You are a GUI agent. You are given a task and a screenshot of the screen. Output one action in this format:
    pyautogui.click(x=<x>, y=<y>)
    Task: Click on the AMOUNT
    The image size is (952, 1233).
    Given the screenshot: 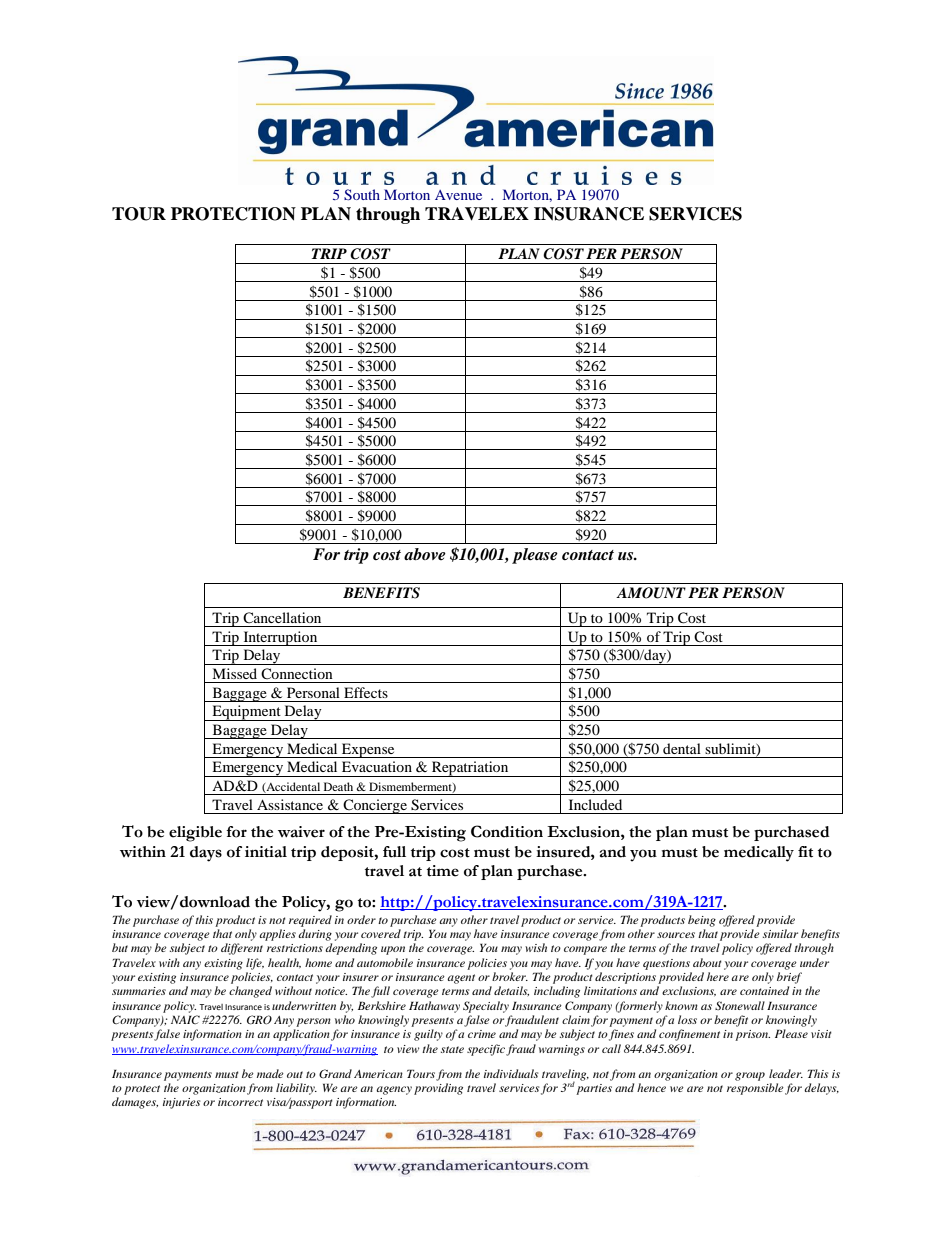 What is the action you would take?
    pyautogui.click(x=651, y=593)
